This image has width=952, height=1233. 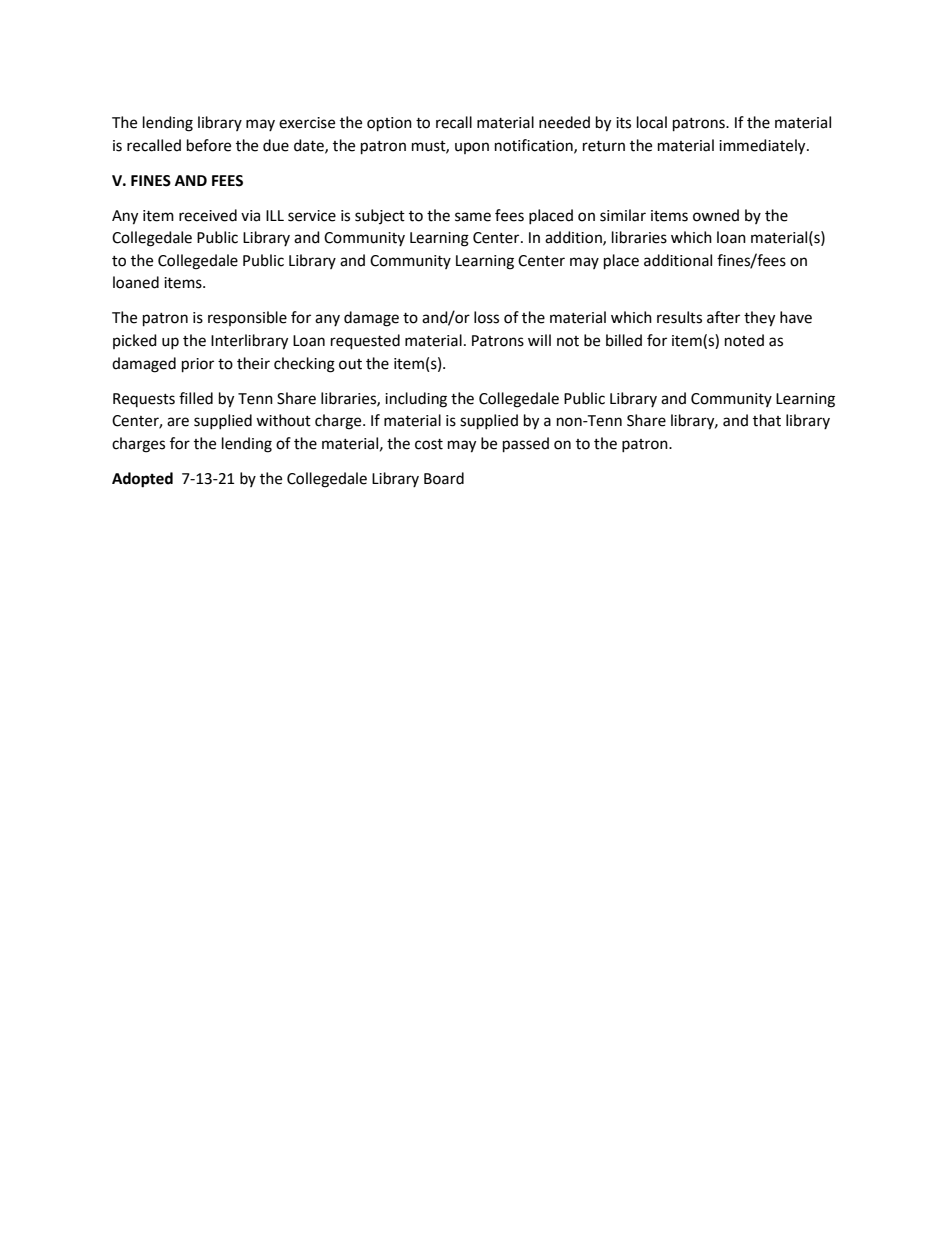 I want to click on immediately, so click(x=763, y=147).
